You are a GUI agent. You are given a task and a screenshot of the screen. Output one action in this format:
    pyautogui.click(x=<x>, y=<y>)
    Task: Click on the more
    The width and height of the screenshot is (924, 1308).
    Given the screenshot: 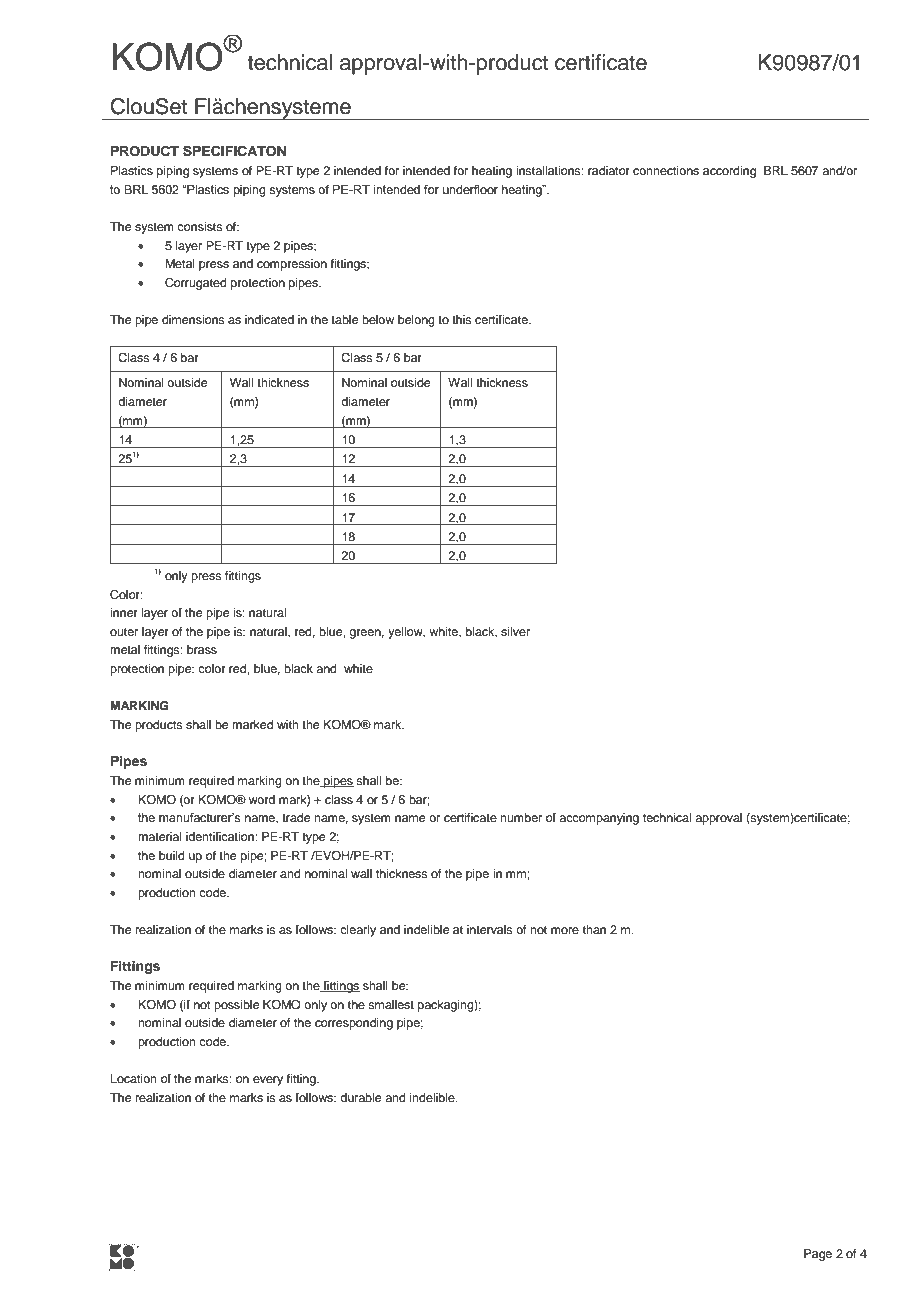 What is the action you would take?
    pyautogui.click(x=565, y=930)
